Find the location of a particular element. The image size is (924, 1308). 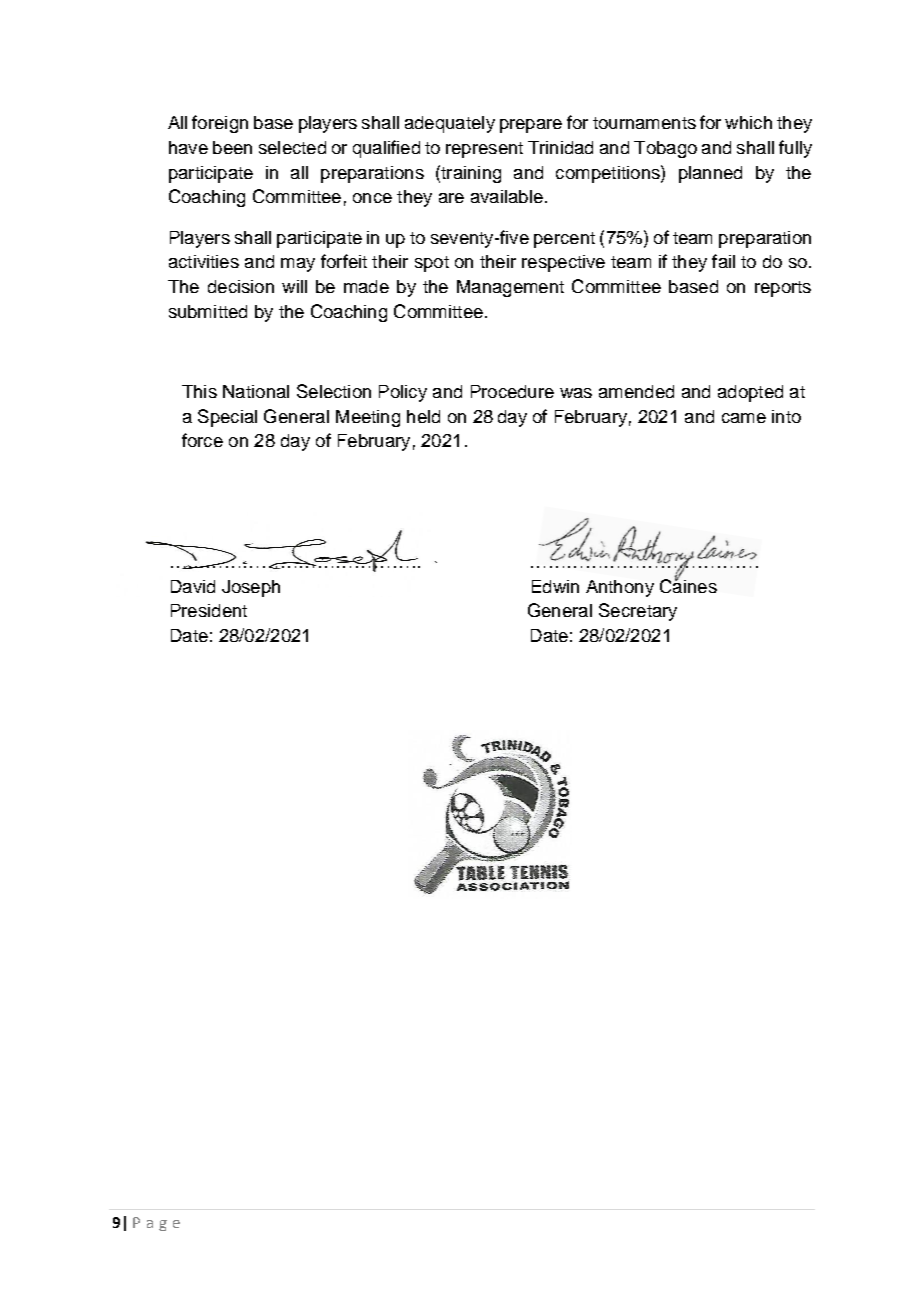

which is located at coordinates (748, 122).
